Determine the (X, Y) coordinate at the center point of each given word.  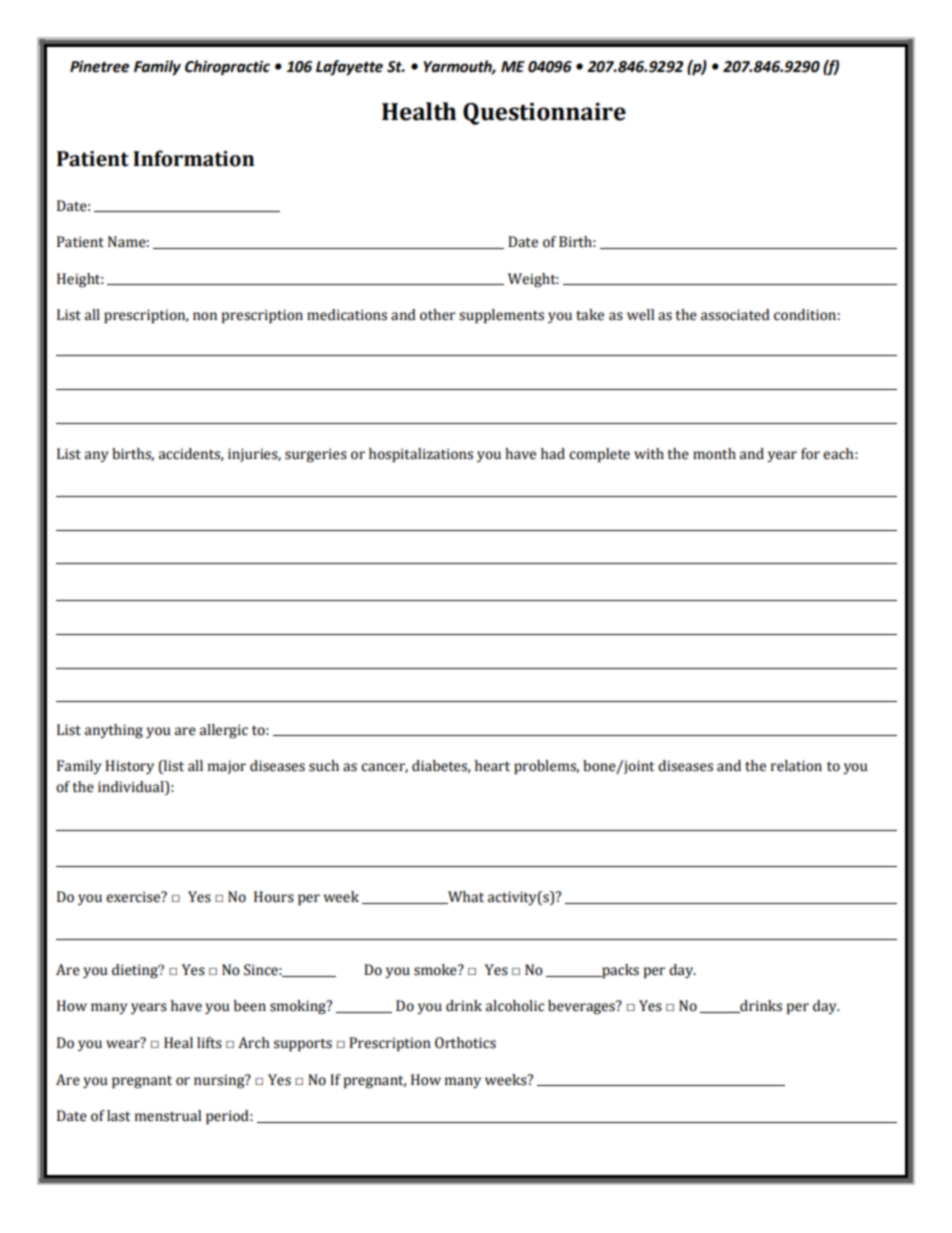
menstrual (168, 1116)
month (714, 454)
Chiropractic (227, 67)
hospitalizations (421, 455)
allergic (224, 731)
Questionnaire (544, 114)
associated (735, 315)
